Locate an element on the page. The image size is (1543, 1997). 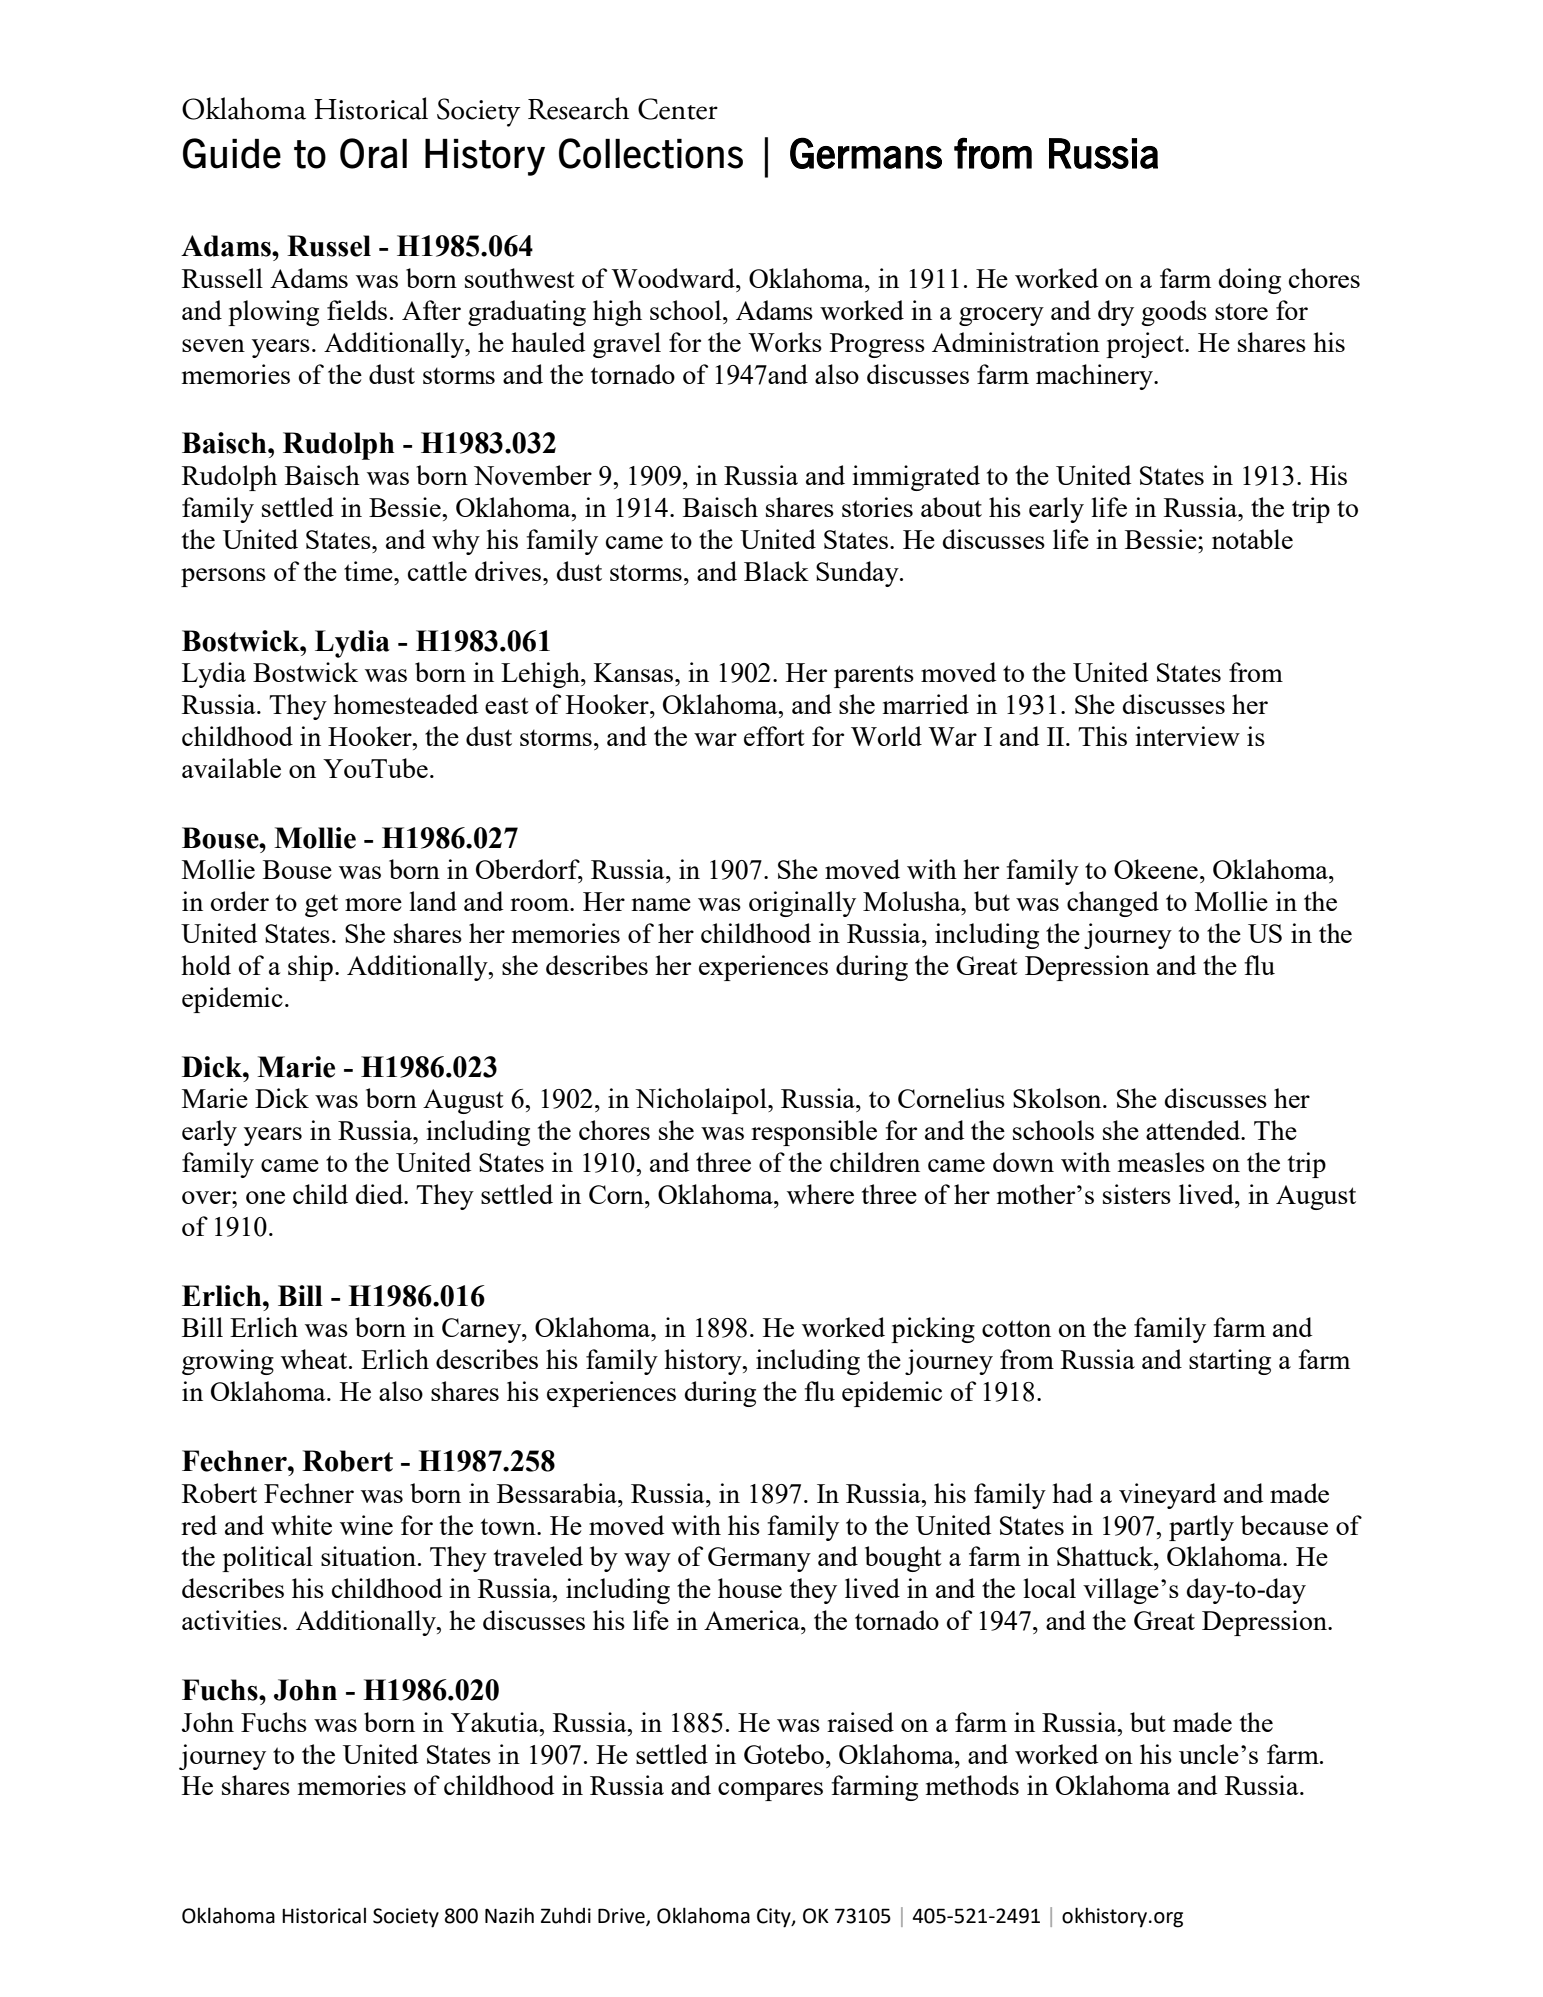
Oral is located at coordinates (373, 153).
